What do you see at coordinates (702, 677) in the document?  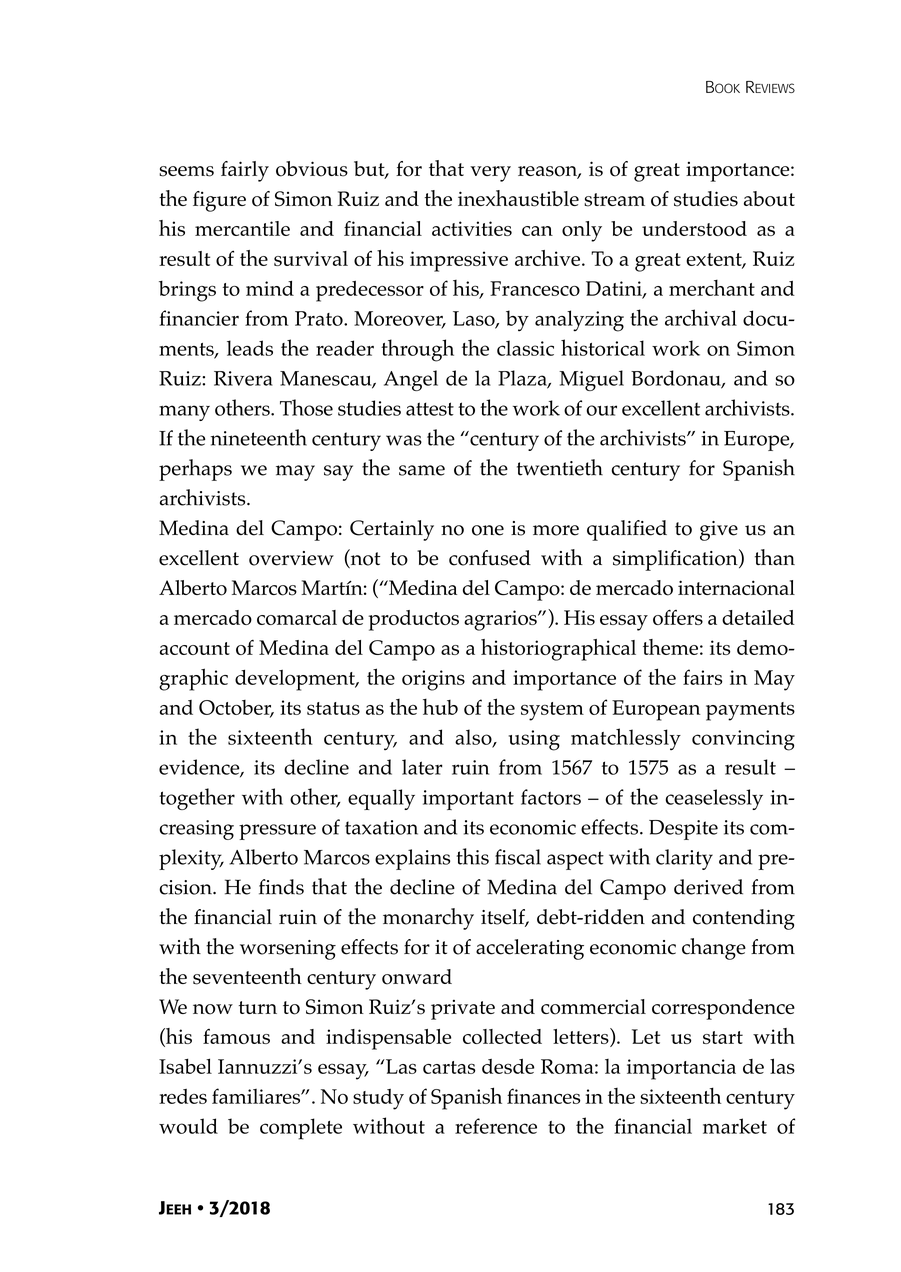 I see `fairs` at bounding box center [702, 677].
